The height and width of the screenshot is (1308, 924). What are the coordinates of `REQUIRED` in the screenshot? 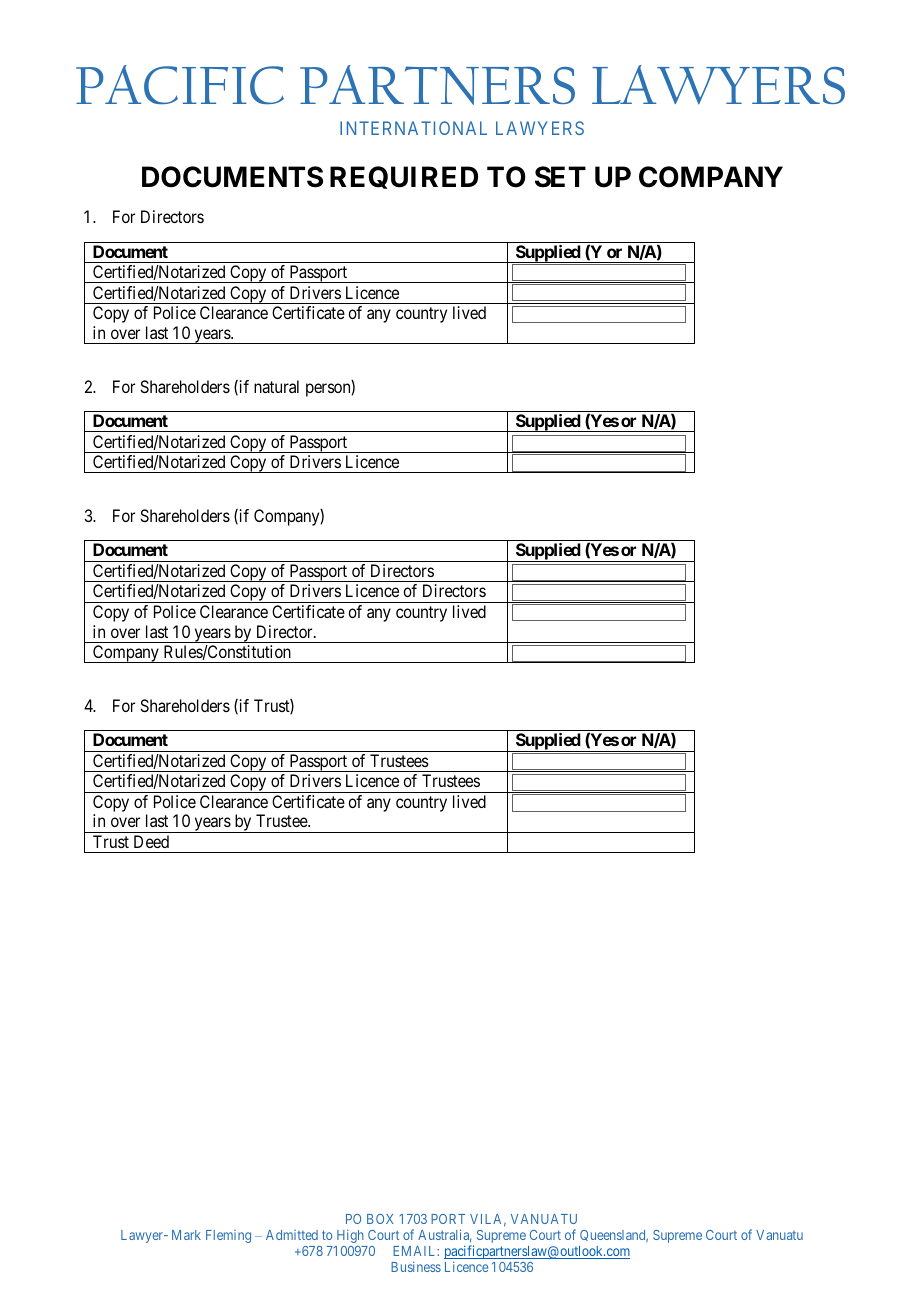 It's located at (404, 177).
